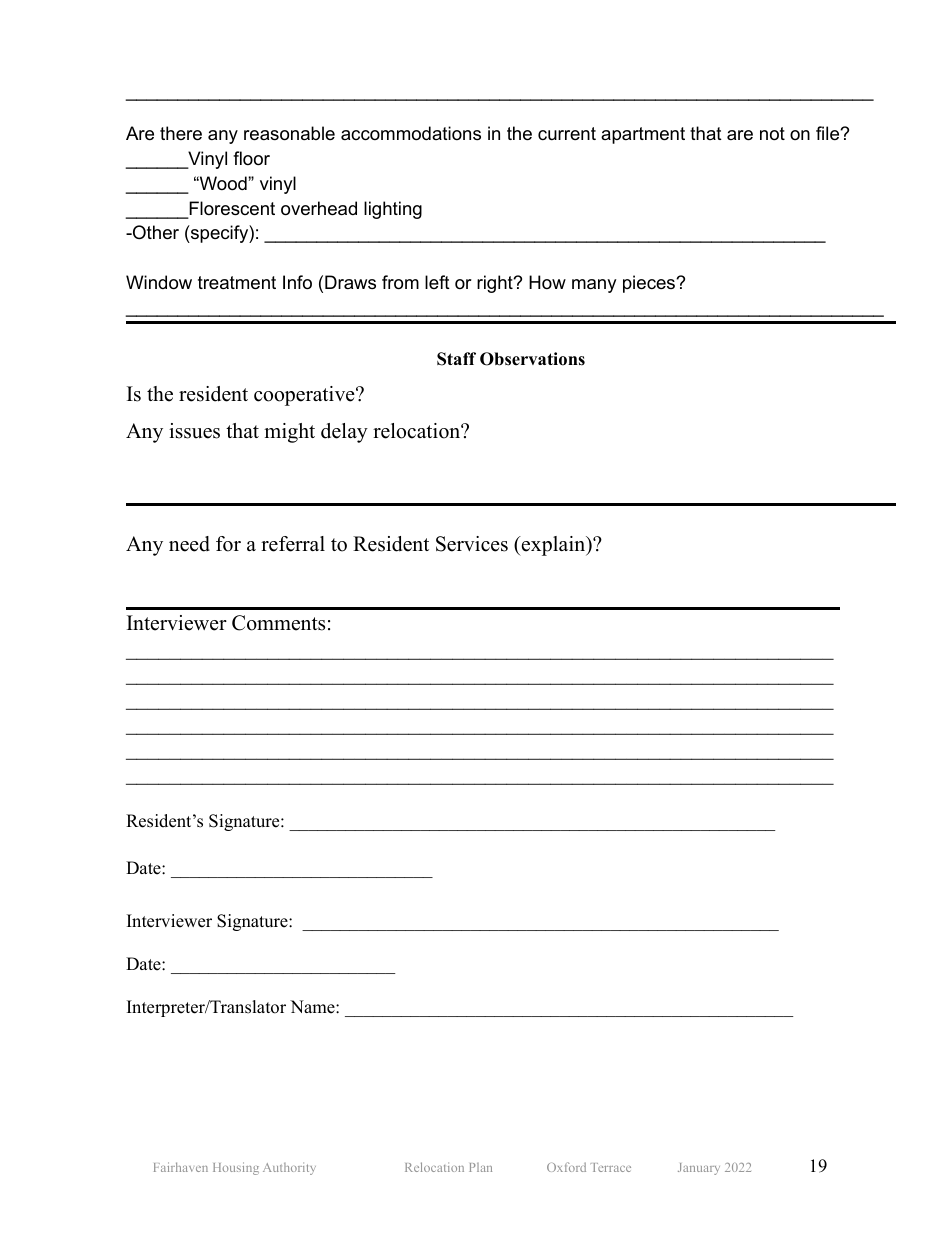 This document has height=1233, width=952. I want to click on floor, so click(251, 158).
